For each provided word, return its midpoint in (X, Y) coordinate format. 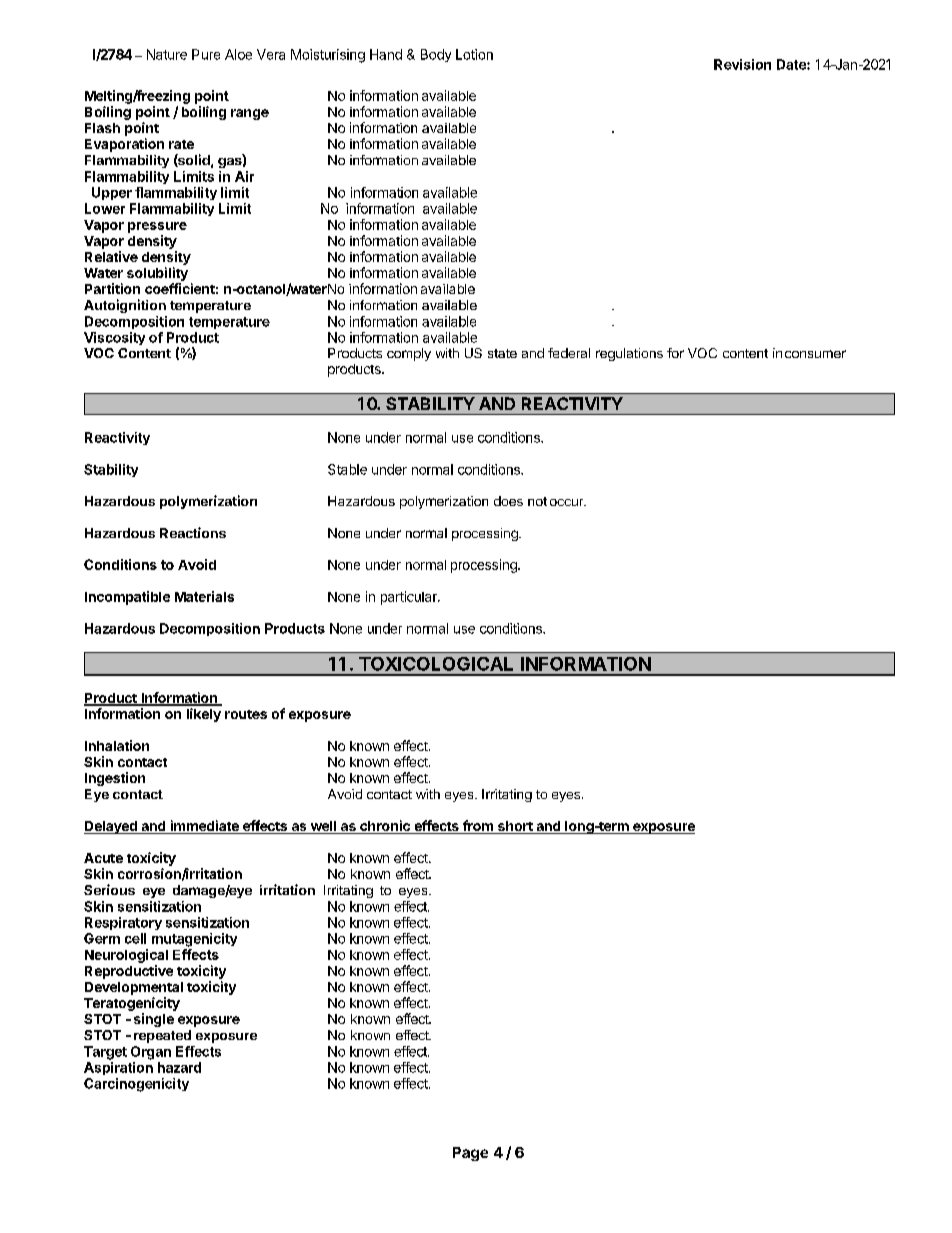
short (515, 827)
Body (436, 55)
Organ (151, 1053)
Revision (742, 64)
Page (470, 1154)
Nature (167, 54)
